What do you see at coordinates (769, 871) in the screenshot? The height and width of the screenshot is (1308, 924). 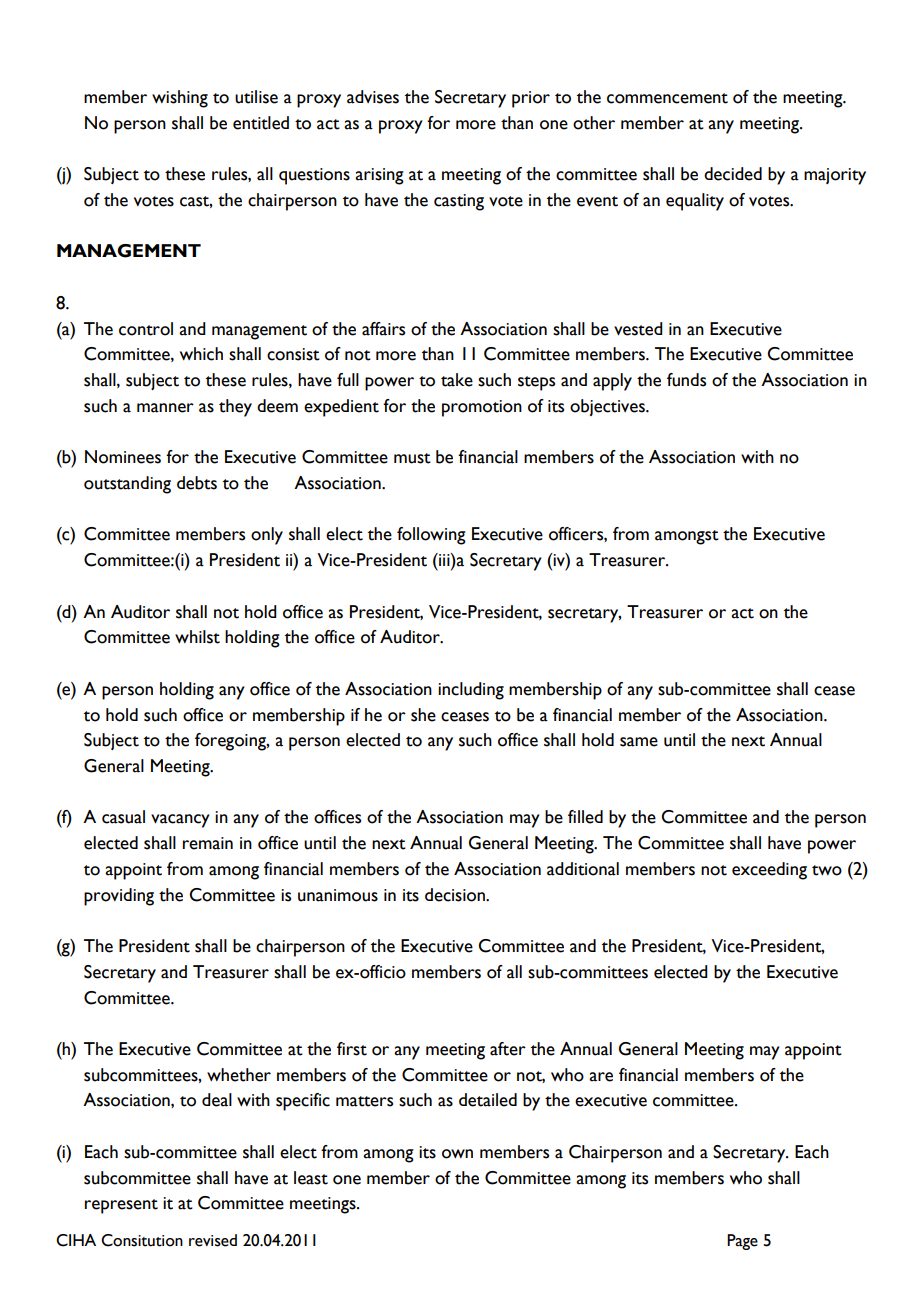 I see `exceeding` at bounding box center [769, 871].
